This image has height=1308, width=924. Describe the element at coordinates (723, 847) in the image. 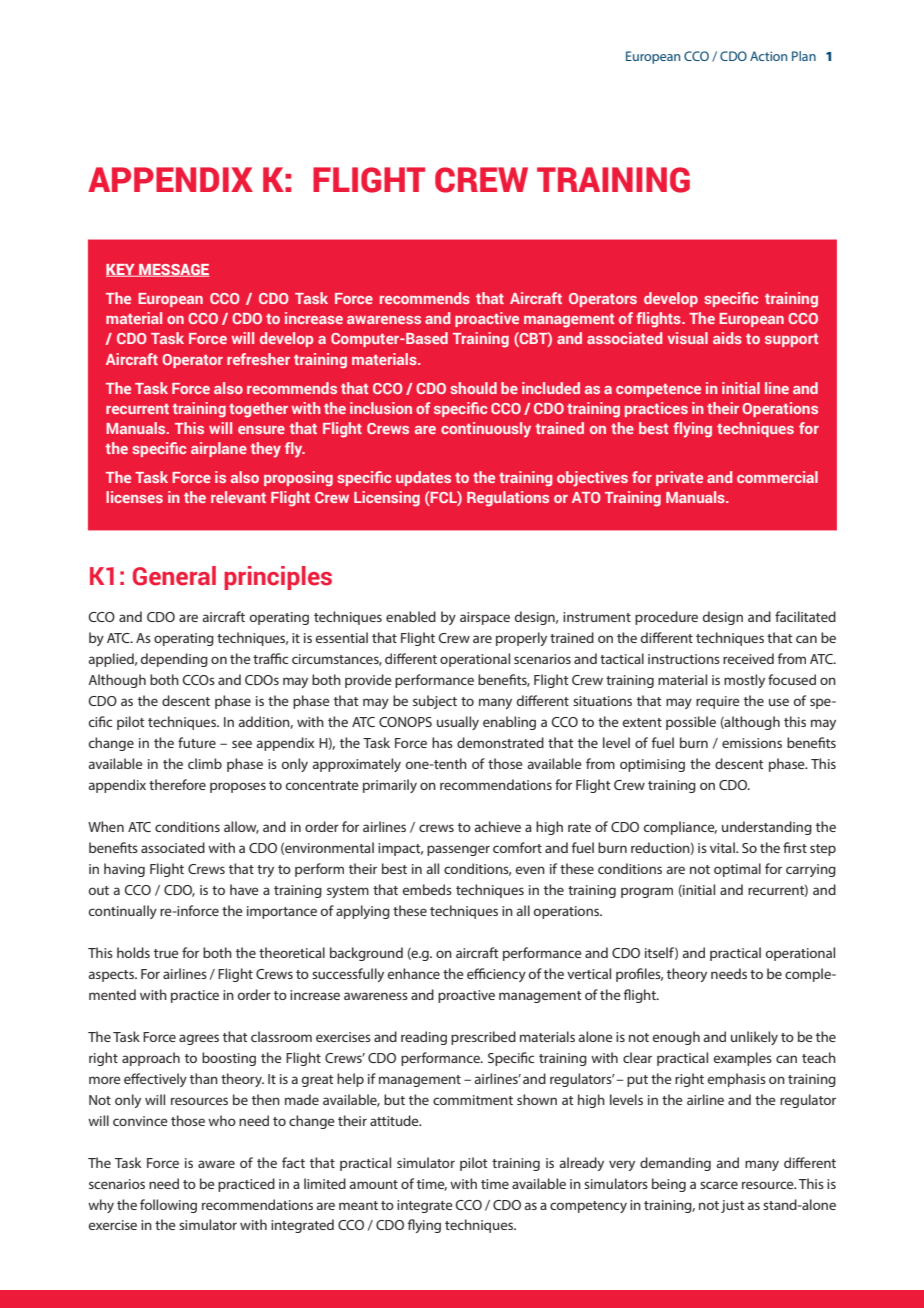

I see `vital` at that location.
